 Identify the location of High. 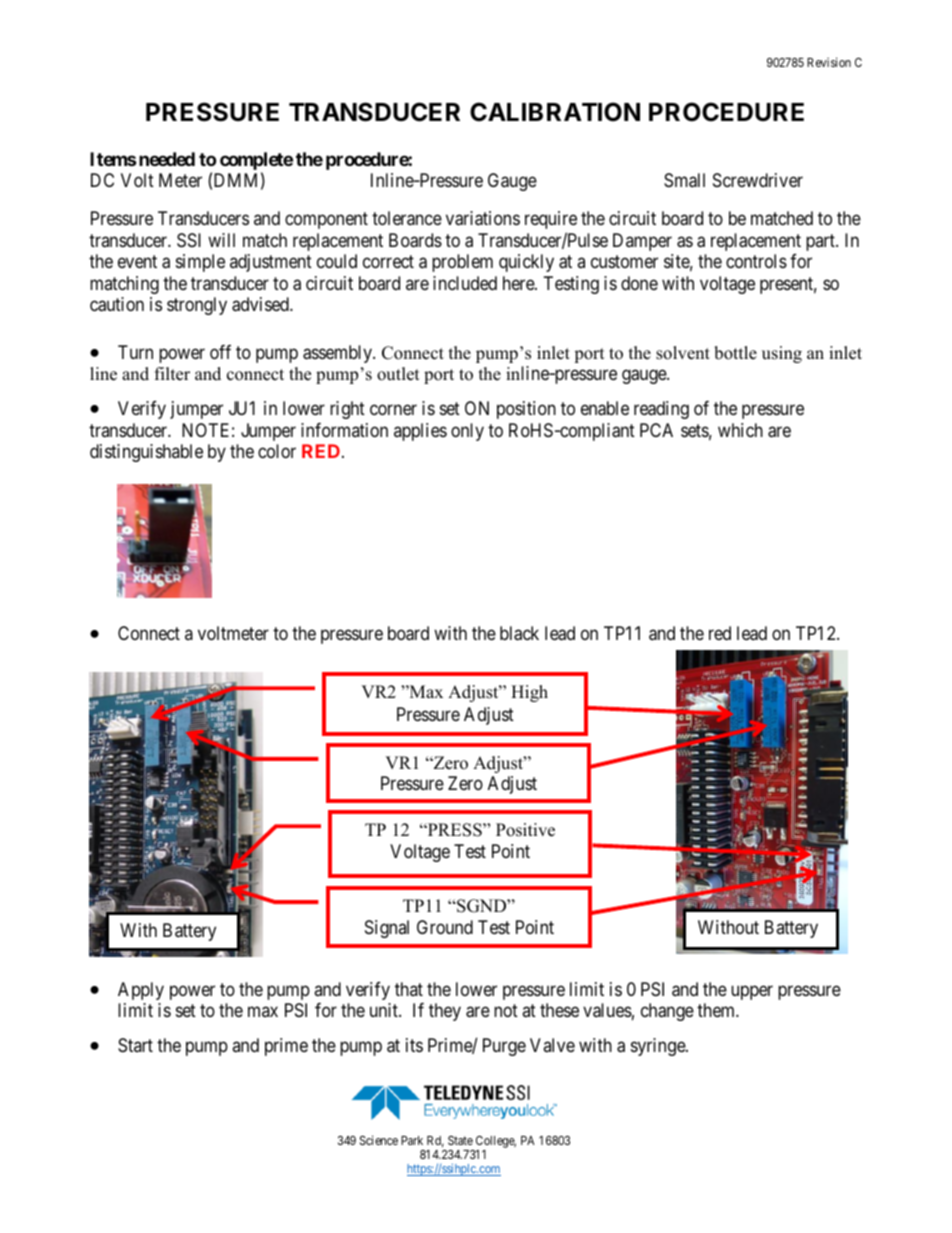
(529, 693).
